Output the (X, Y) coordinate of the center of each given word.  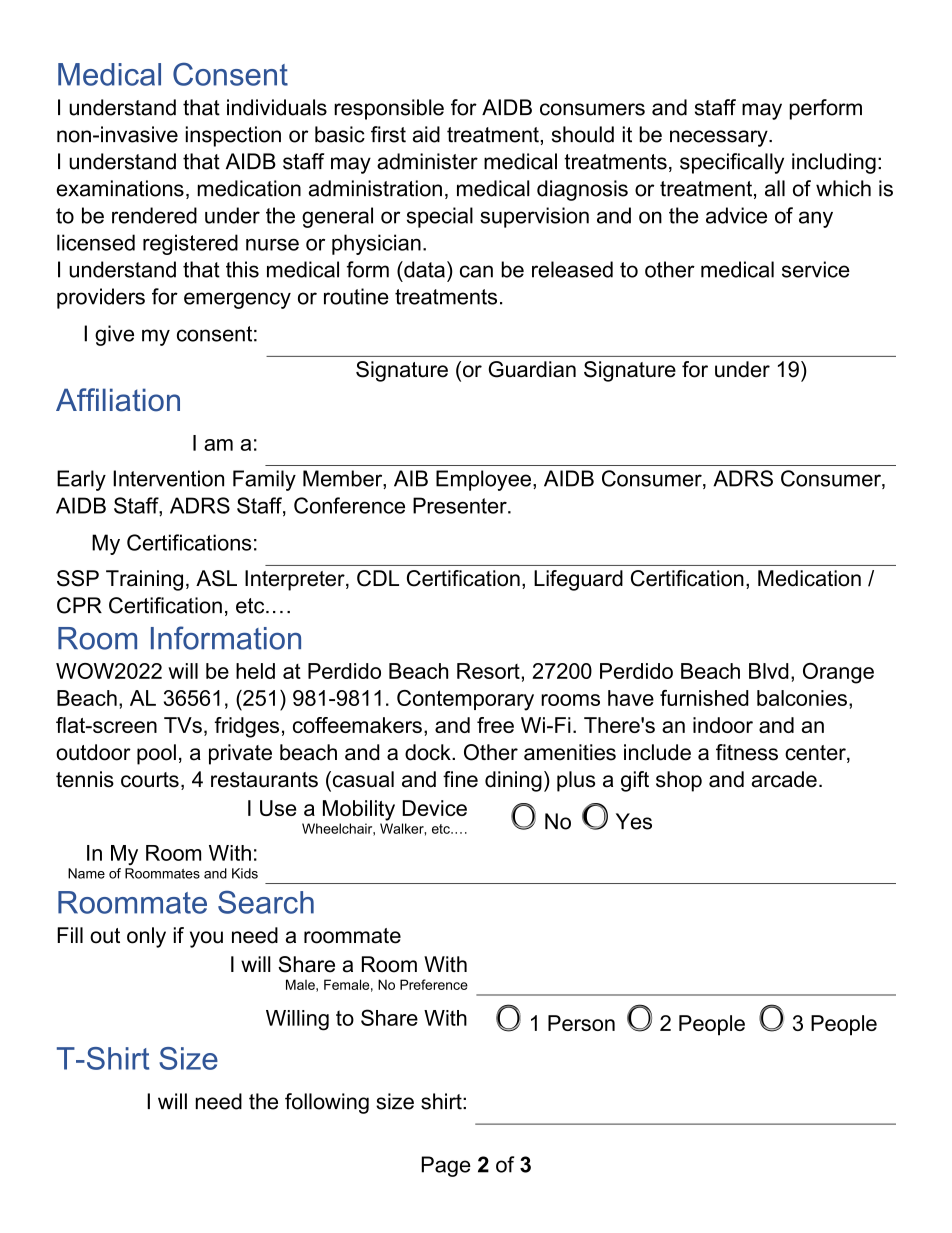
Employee (485, 480)
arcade (784, 779)
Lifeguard (578, 580)
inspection (233, 136)
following (327, 1103)
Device (435, 808)
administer (427, 161)
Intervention (168, 478)
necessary (720, 138)
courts (150, 780)
